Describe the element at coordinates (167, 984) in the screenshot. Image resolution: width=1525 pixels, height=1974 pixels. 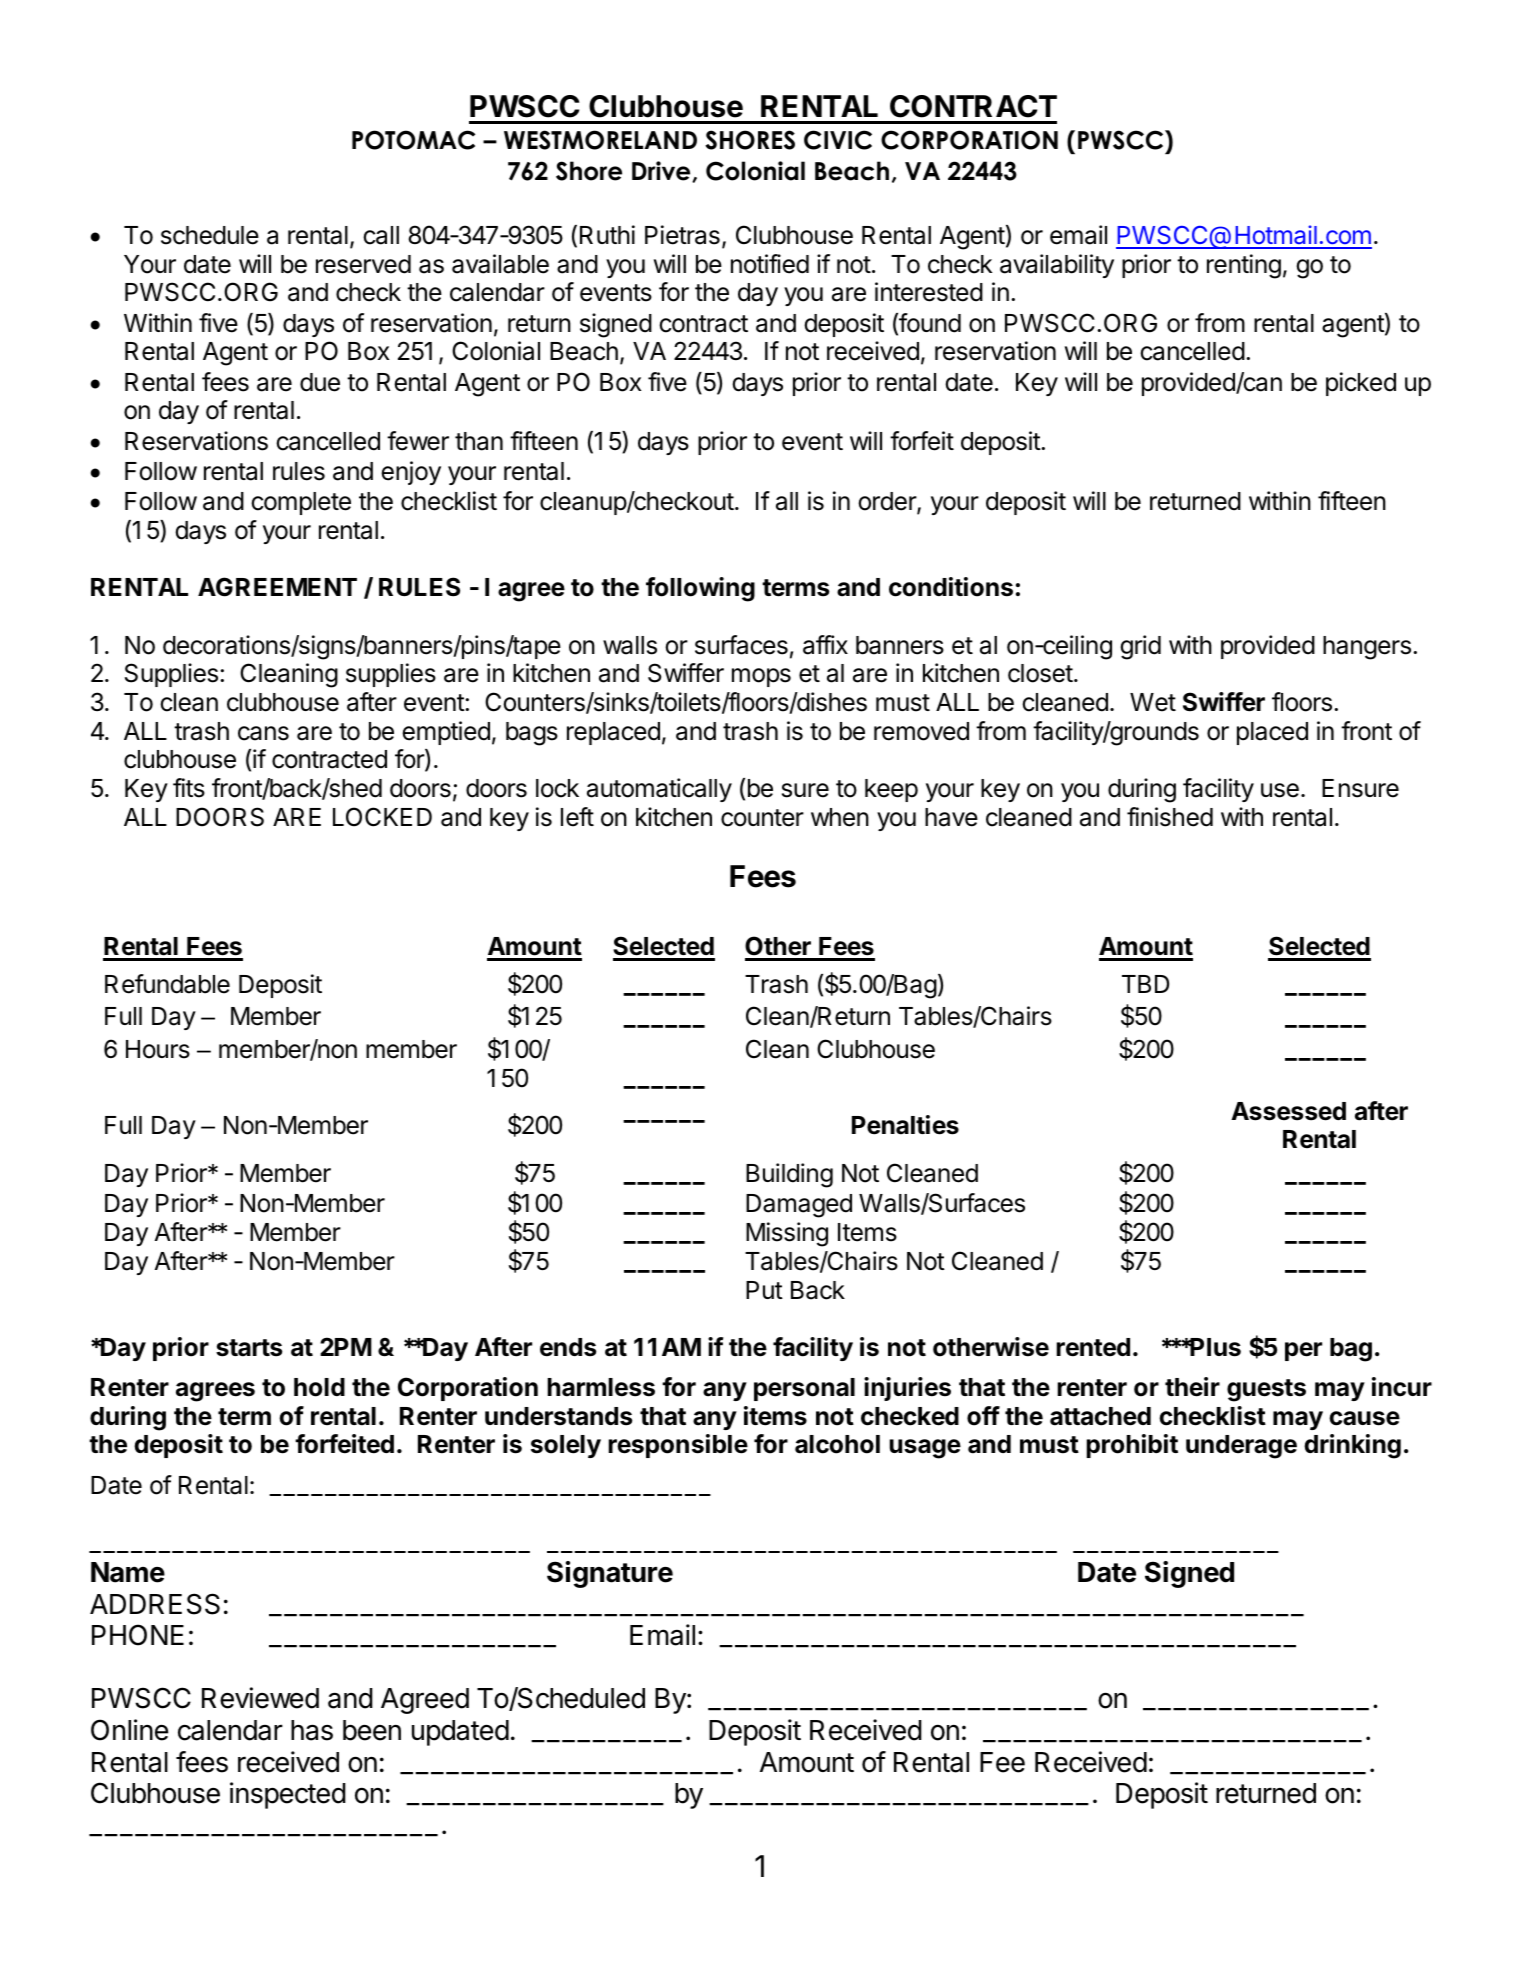
I see `Refundable` at that location.
